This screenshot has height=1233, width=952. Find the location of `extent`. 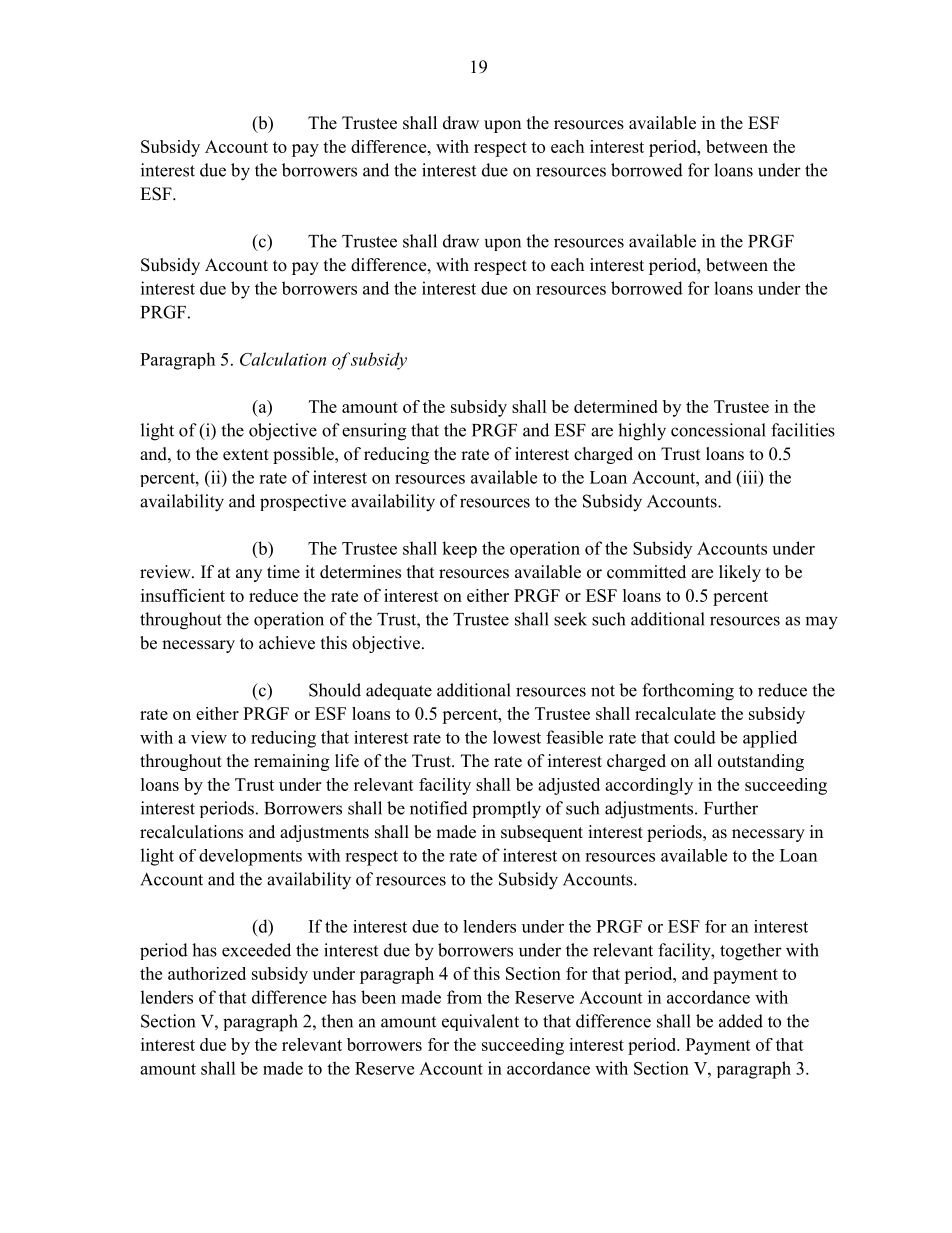

extent is located at coordinates (246, 455).
